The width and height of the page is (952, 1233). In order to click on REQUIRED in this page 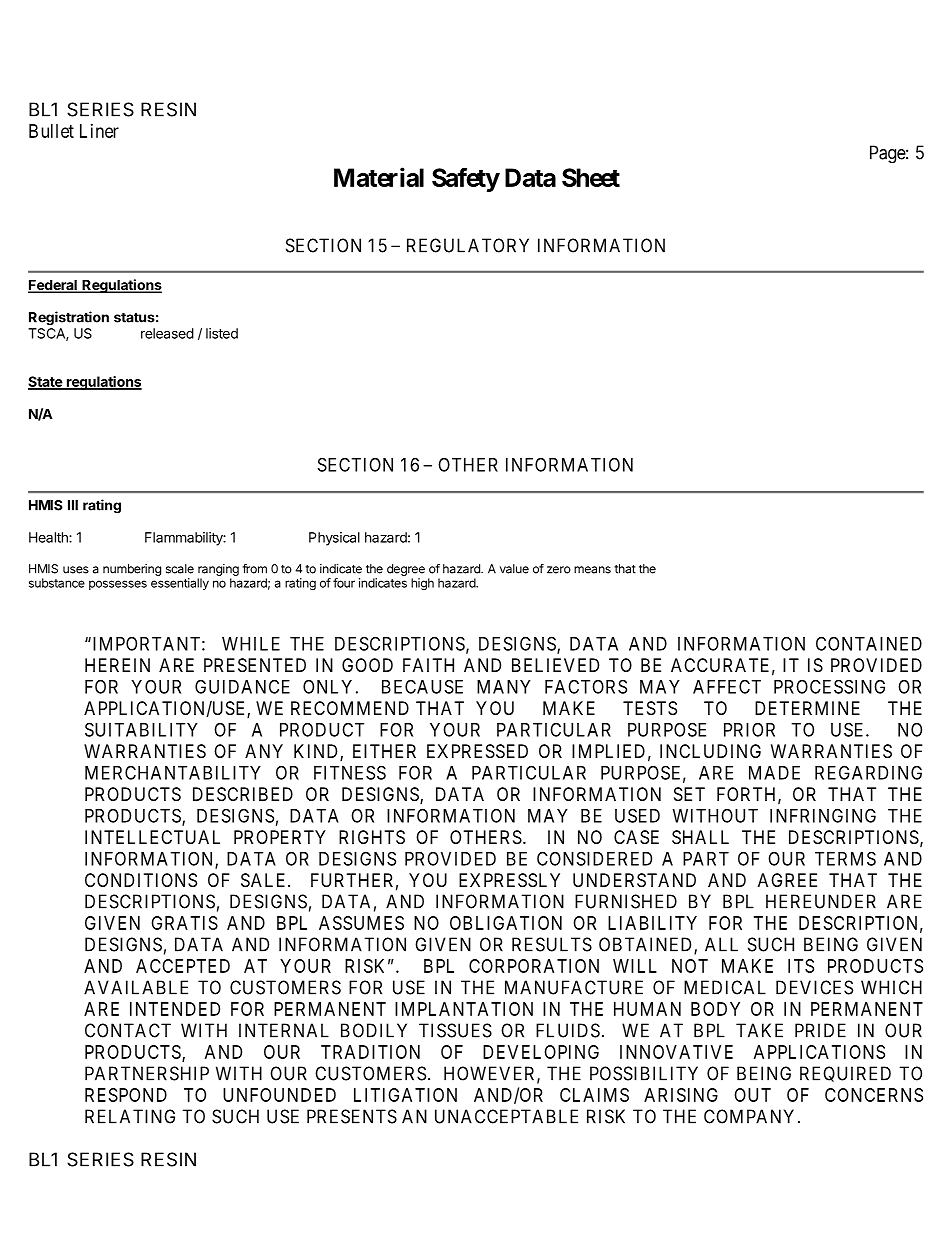, I will do `click(845, 1074)`.
